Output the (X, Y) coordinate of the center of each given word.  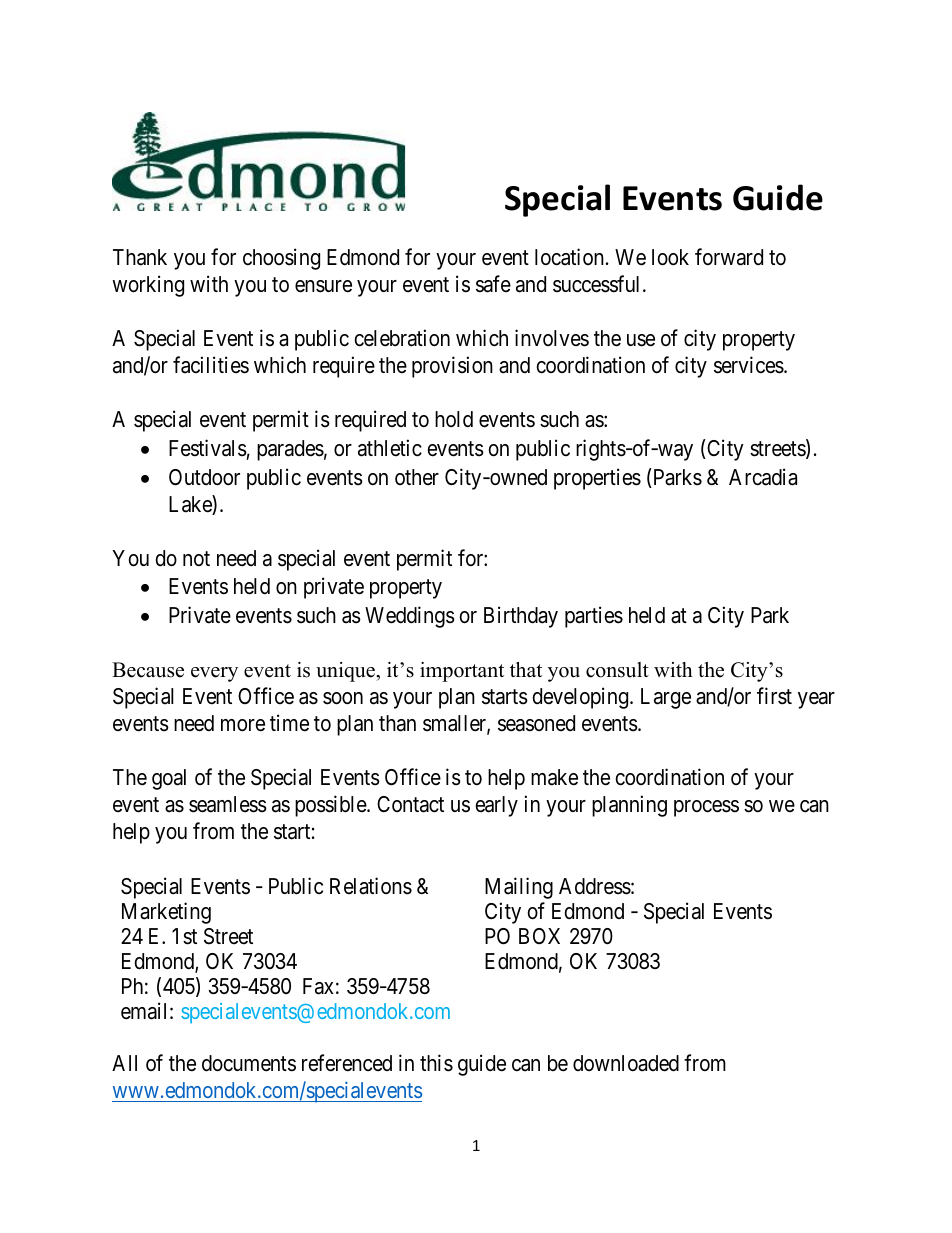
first (774, 696)
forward (729, 257)
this (436, 1063)
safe (493, 284)
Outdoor (204, 477)
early (496, 806)
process (706, 808)
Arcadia (763, 477)
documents (249, 1063)
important (462, 672)
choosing (281, 259)
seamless (228, 804)
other (417, 477)
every (214, 674)
